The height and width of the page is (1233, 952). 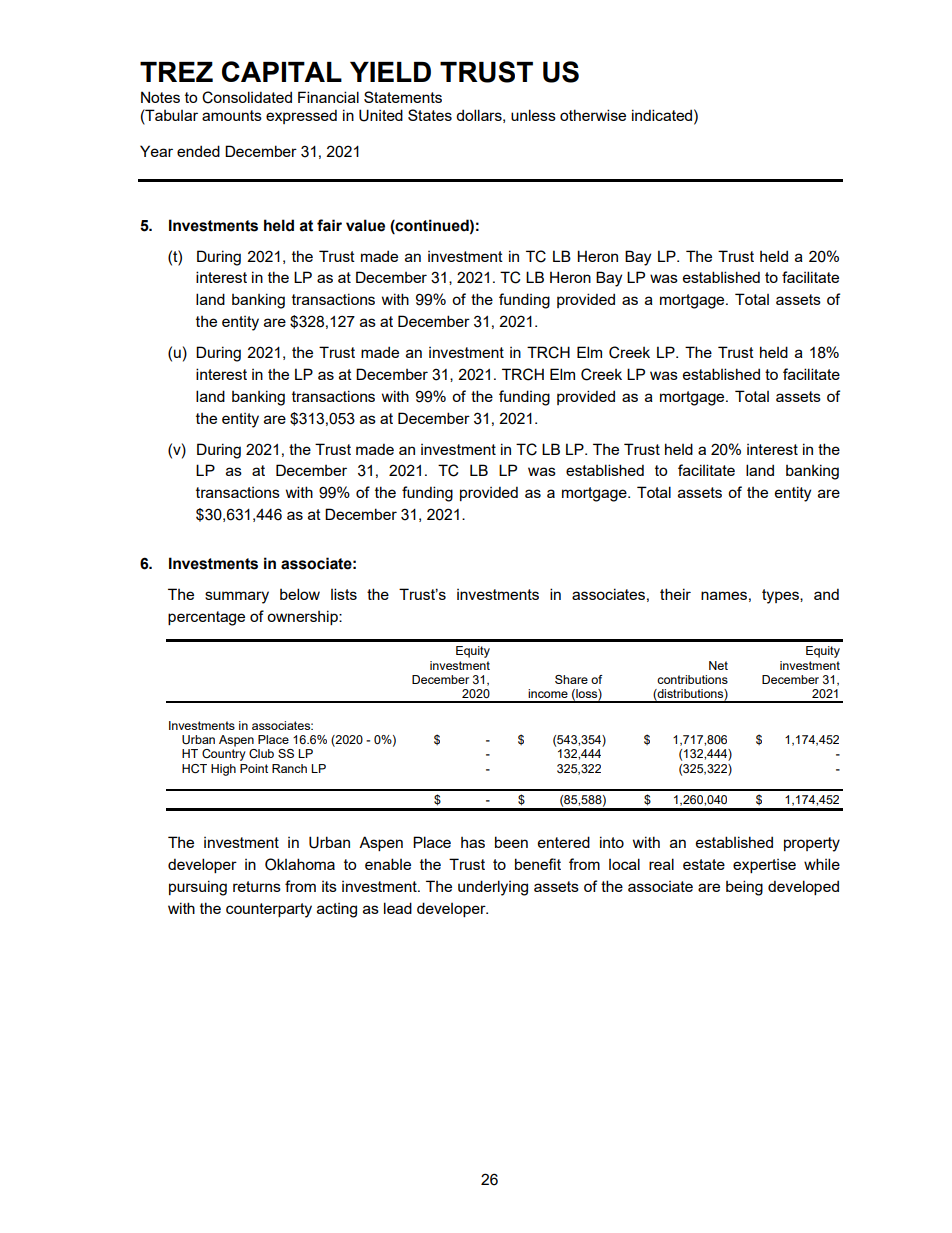 What do you see at coordinates (663, 115) in the page?
I see `indicated` at bounding box center [663, 115].
